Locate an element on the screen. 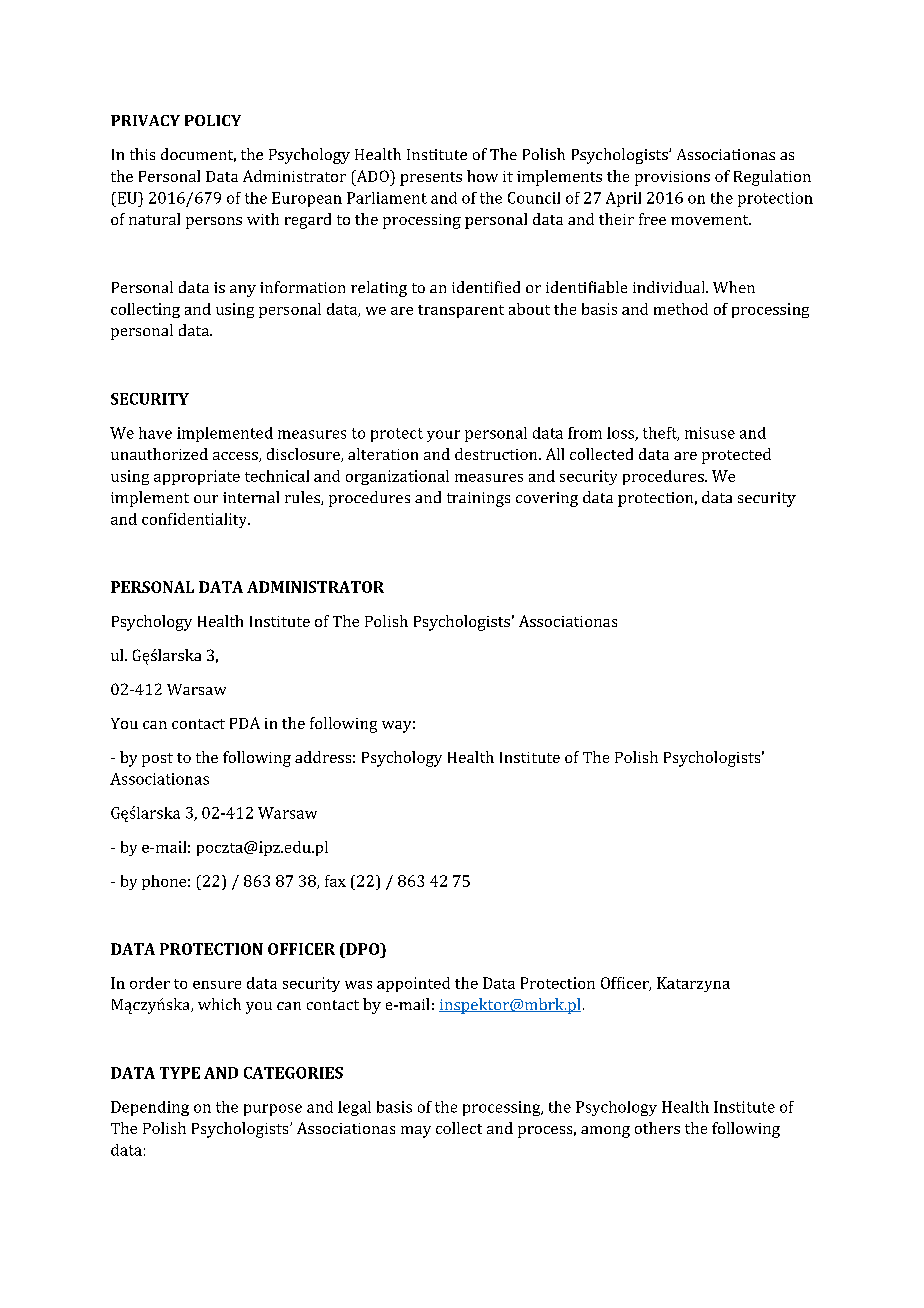  covering is located at coordinates (547, 499).
